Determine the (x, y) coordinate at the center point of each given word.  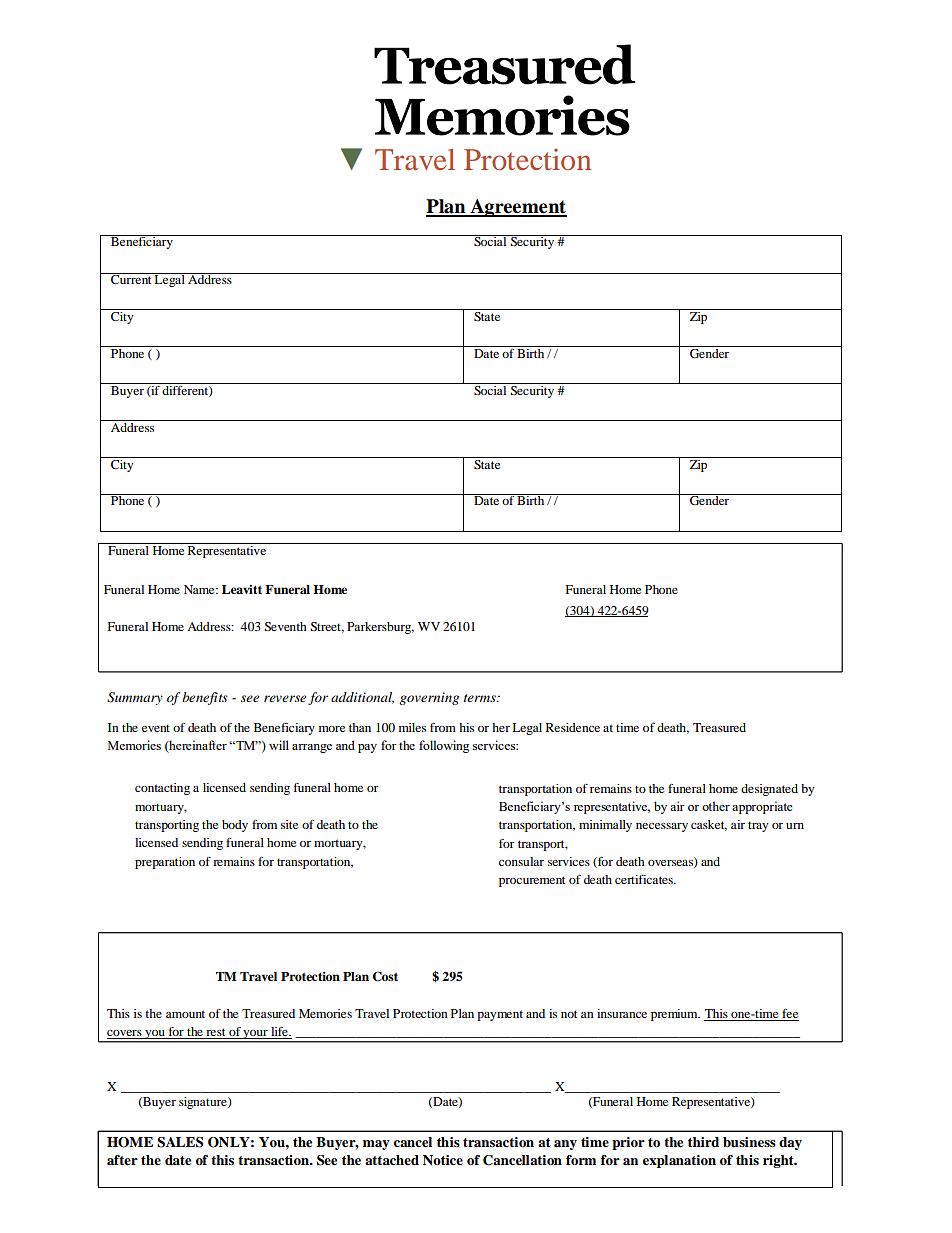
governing (429, 698)
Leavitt (242, 589)
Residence (573, 727)
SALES (180, 1142)
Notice (443, 1160)
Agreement (517, 208)
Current (131, 278)
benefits (205, 698)
